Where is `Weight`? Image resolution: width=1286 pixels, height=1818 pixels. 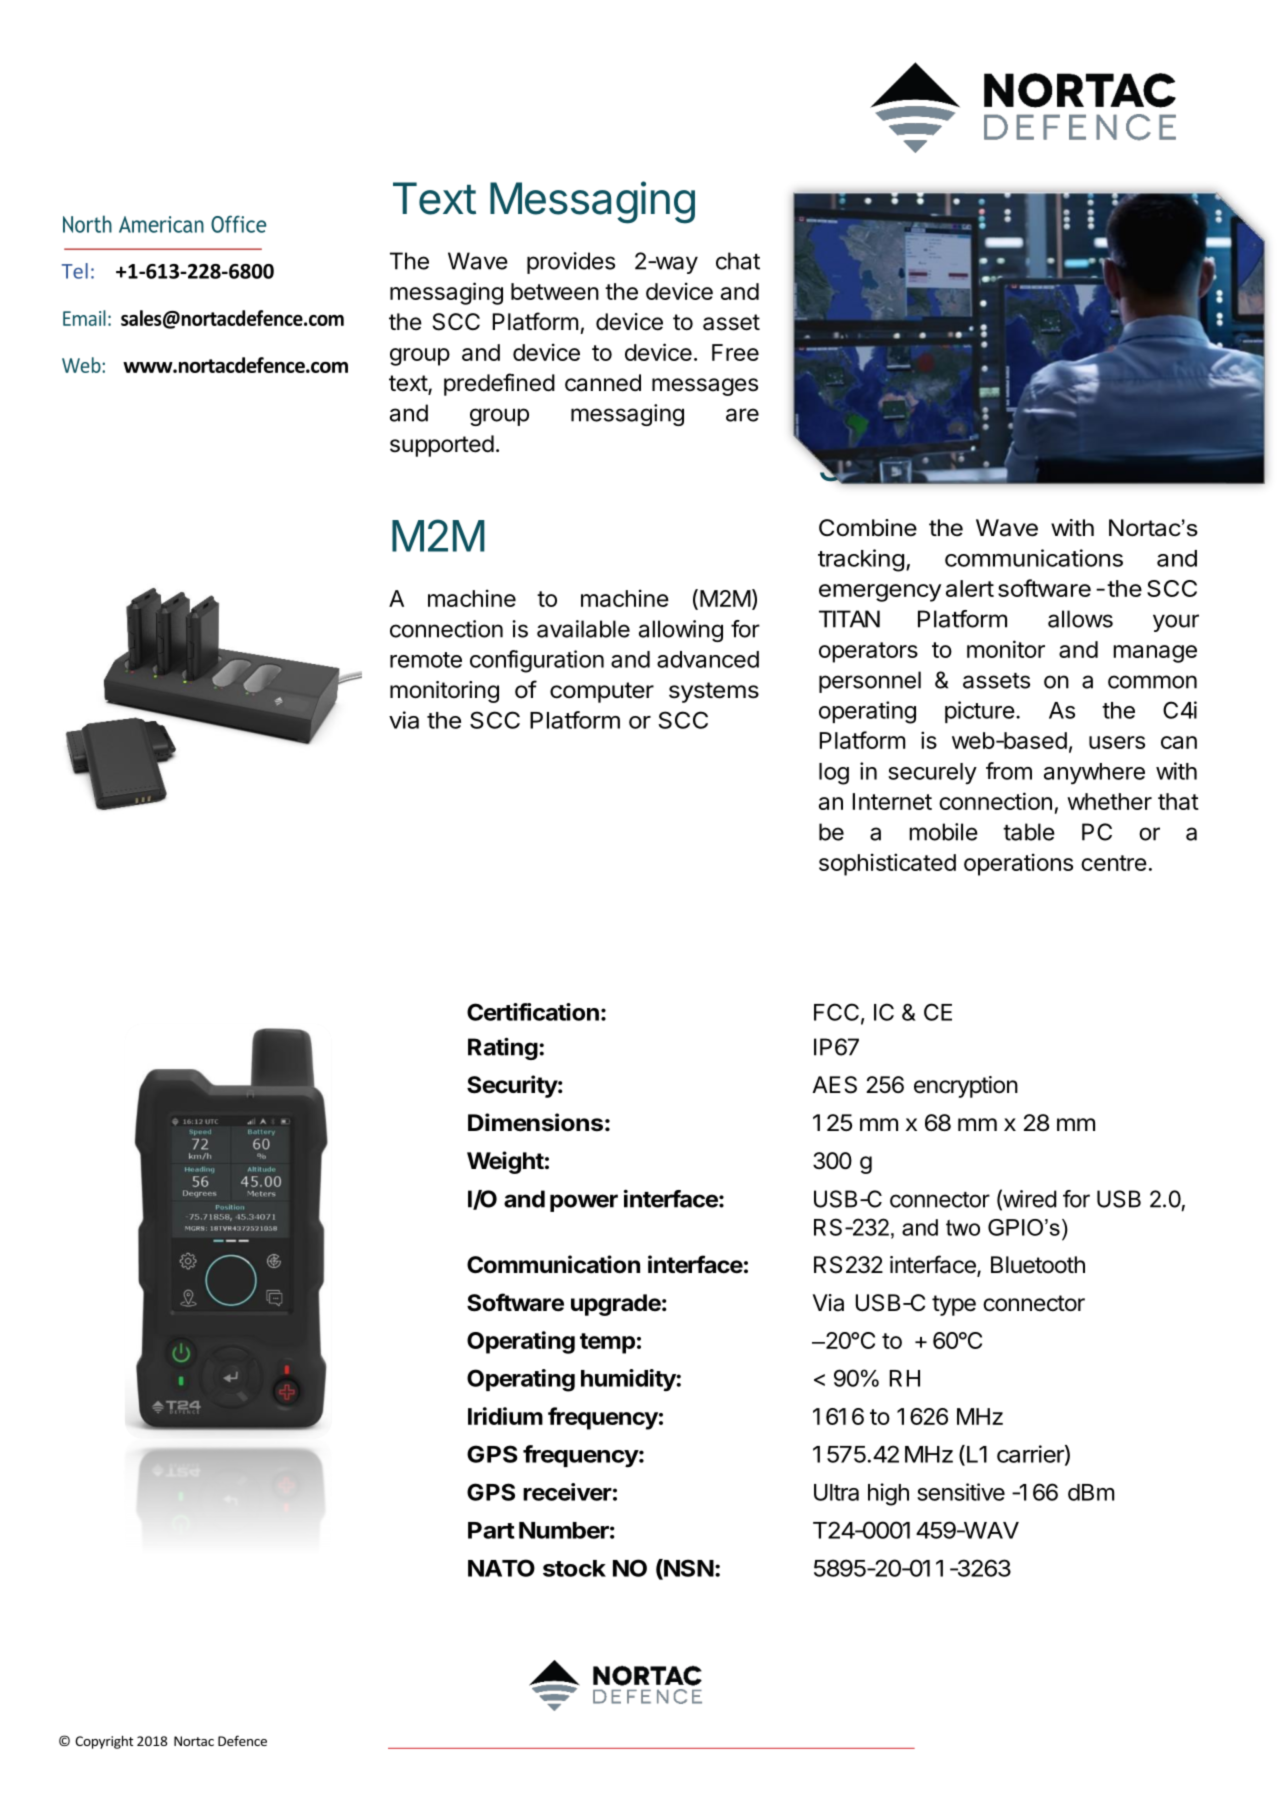 Weight is located at coordinates (505, 1162).
